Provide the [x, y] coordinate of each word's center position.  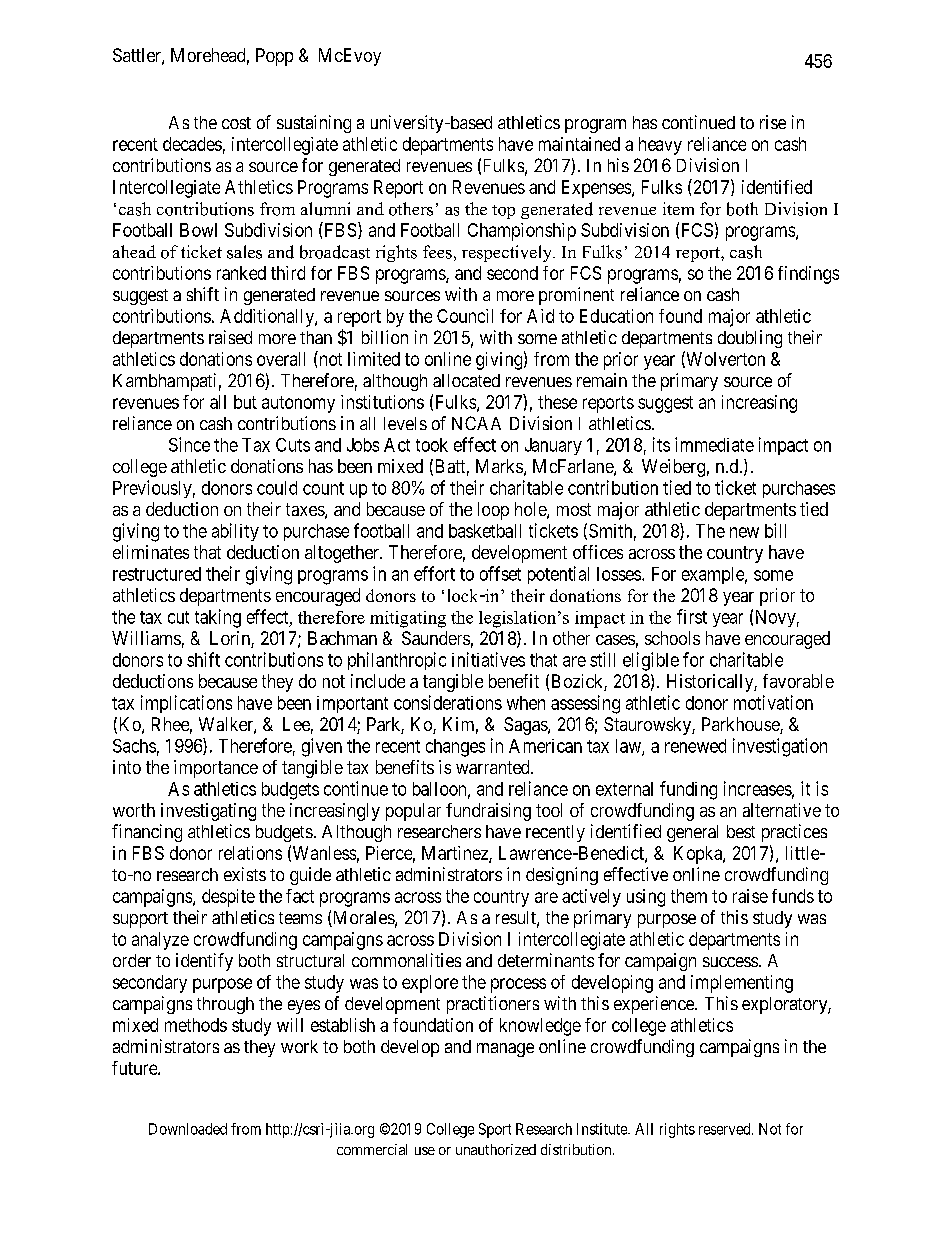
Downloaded [188, 1129]
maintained [579, 144]
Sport [495, 1130]
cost [236, 123]
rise [773, 122]
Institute [603, 1129]
